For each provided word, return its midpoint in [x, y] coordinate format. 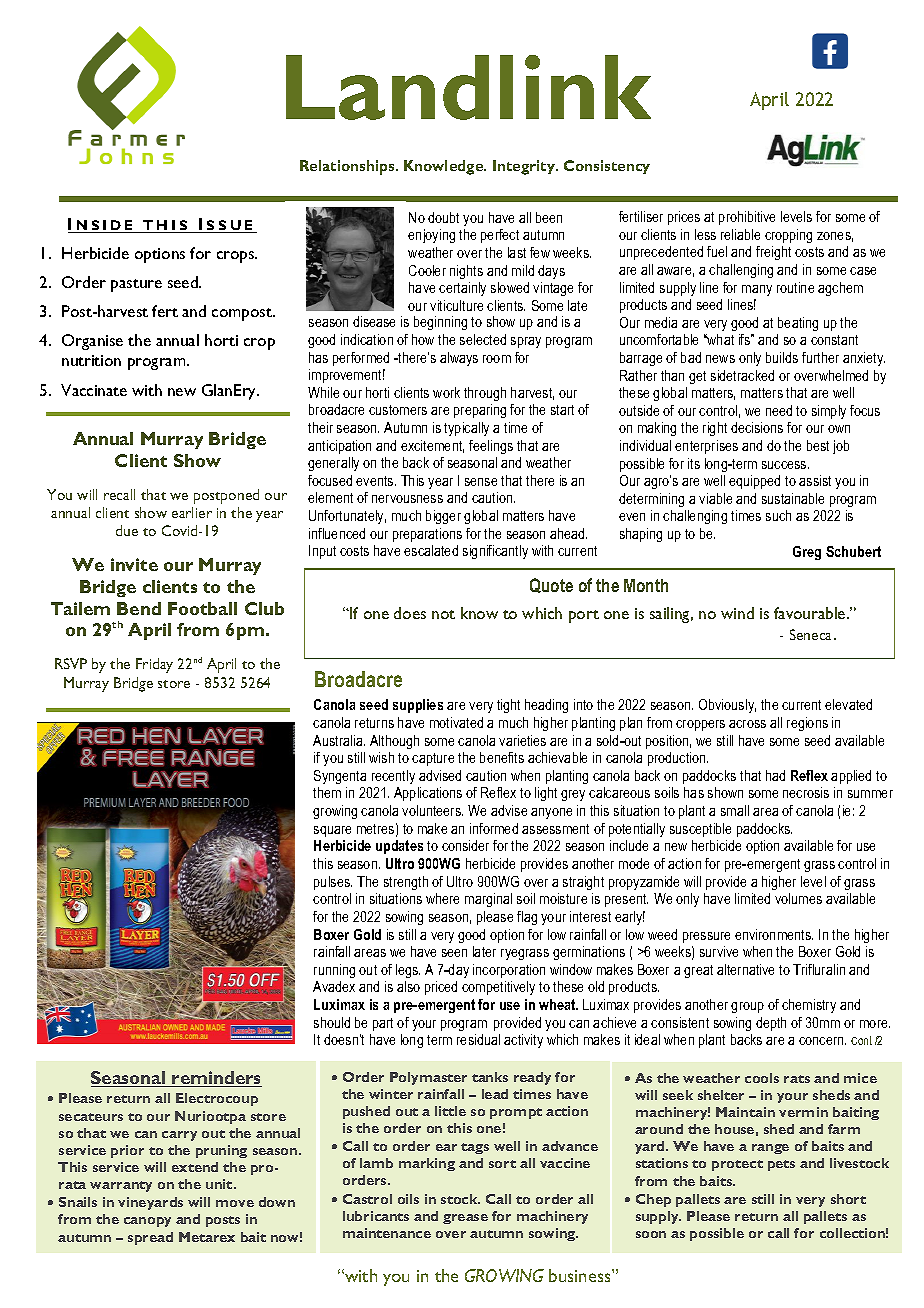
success [785, 465]
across [747, 724]
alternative [745, 969]
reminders [216, 1079]
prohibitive [747, 218]
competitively [498, 988]
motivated [456, 722]
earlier [192, 512]
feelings [491, 447]
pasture [136, 285]
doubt [443, 217]
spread [150, 1238]
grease [465, 1219]
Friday [154, 665]
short [848, 1199]
